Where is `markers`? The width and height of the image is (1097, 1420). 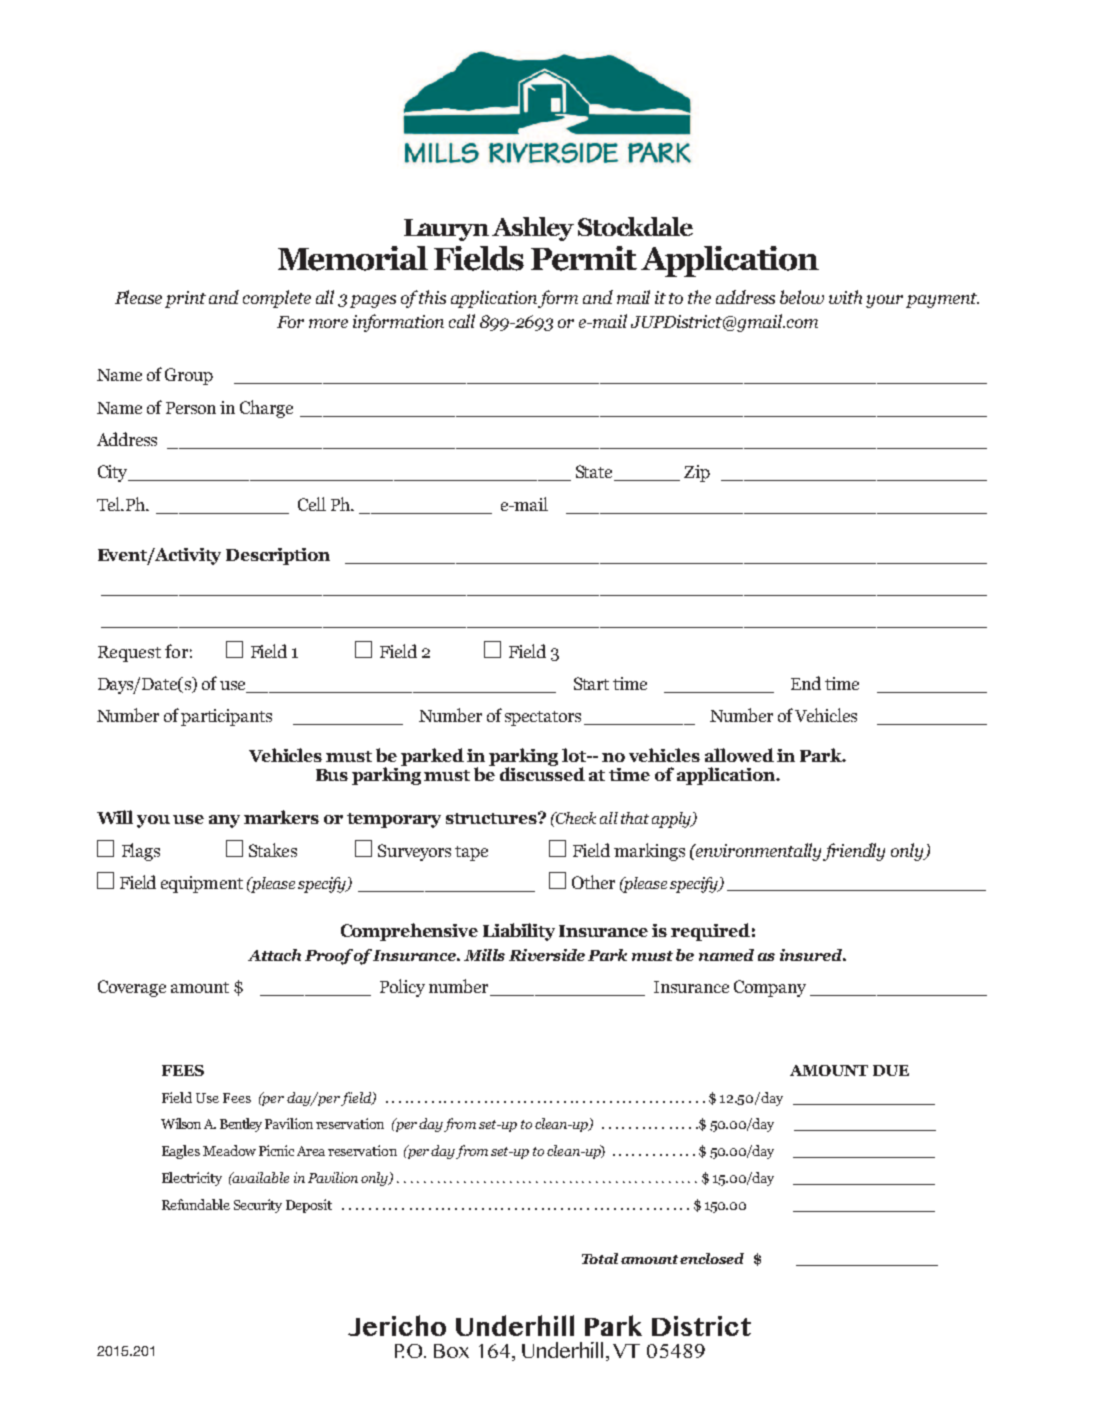
markers is located at coordinates (281, 817).
